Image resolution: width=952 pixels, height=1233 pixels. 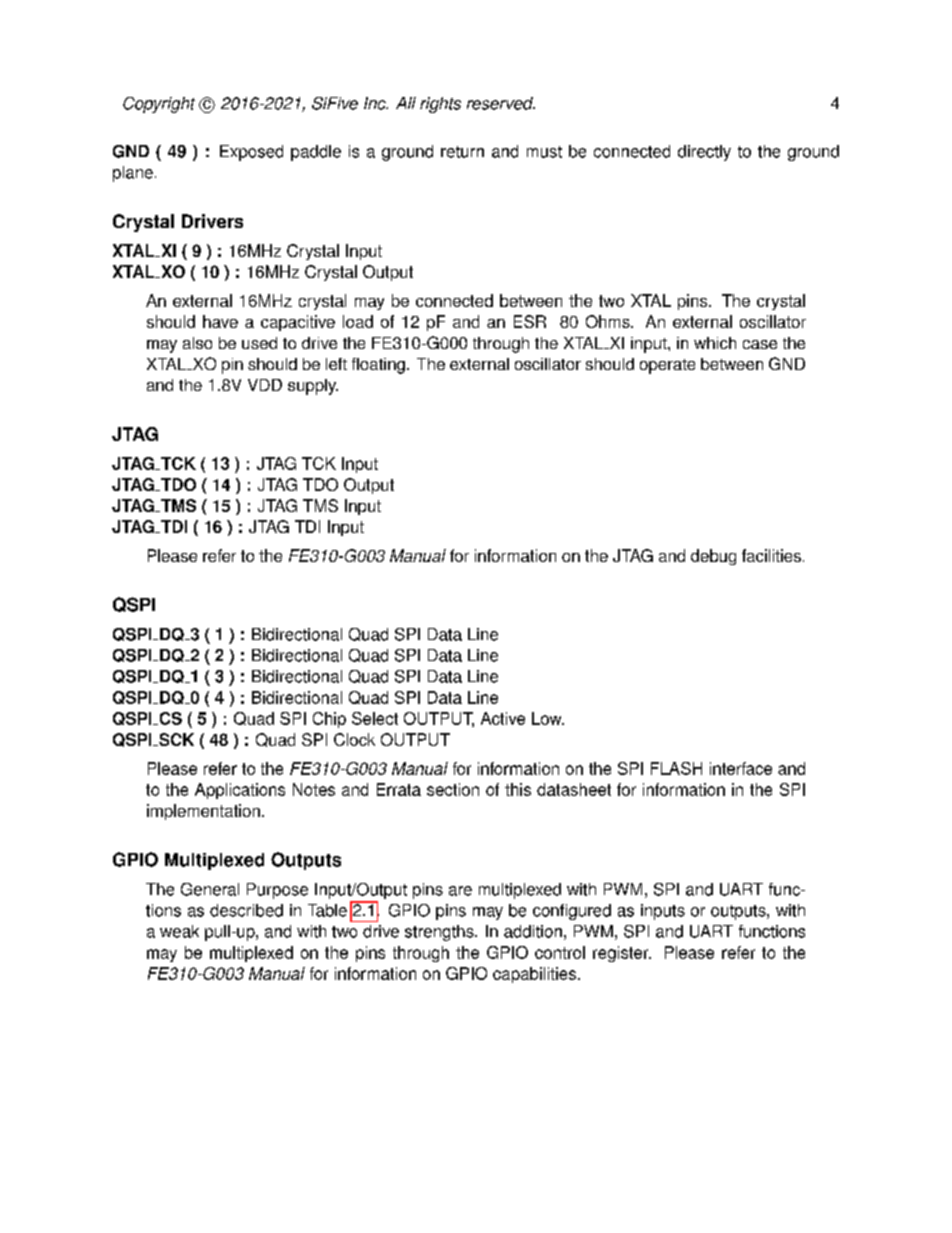 What do you see at coordinates (440, 933) in the page?
I see `strengths` at bounding box center [440, 933].
